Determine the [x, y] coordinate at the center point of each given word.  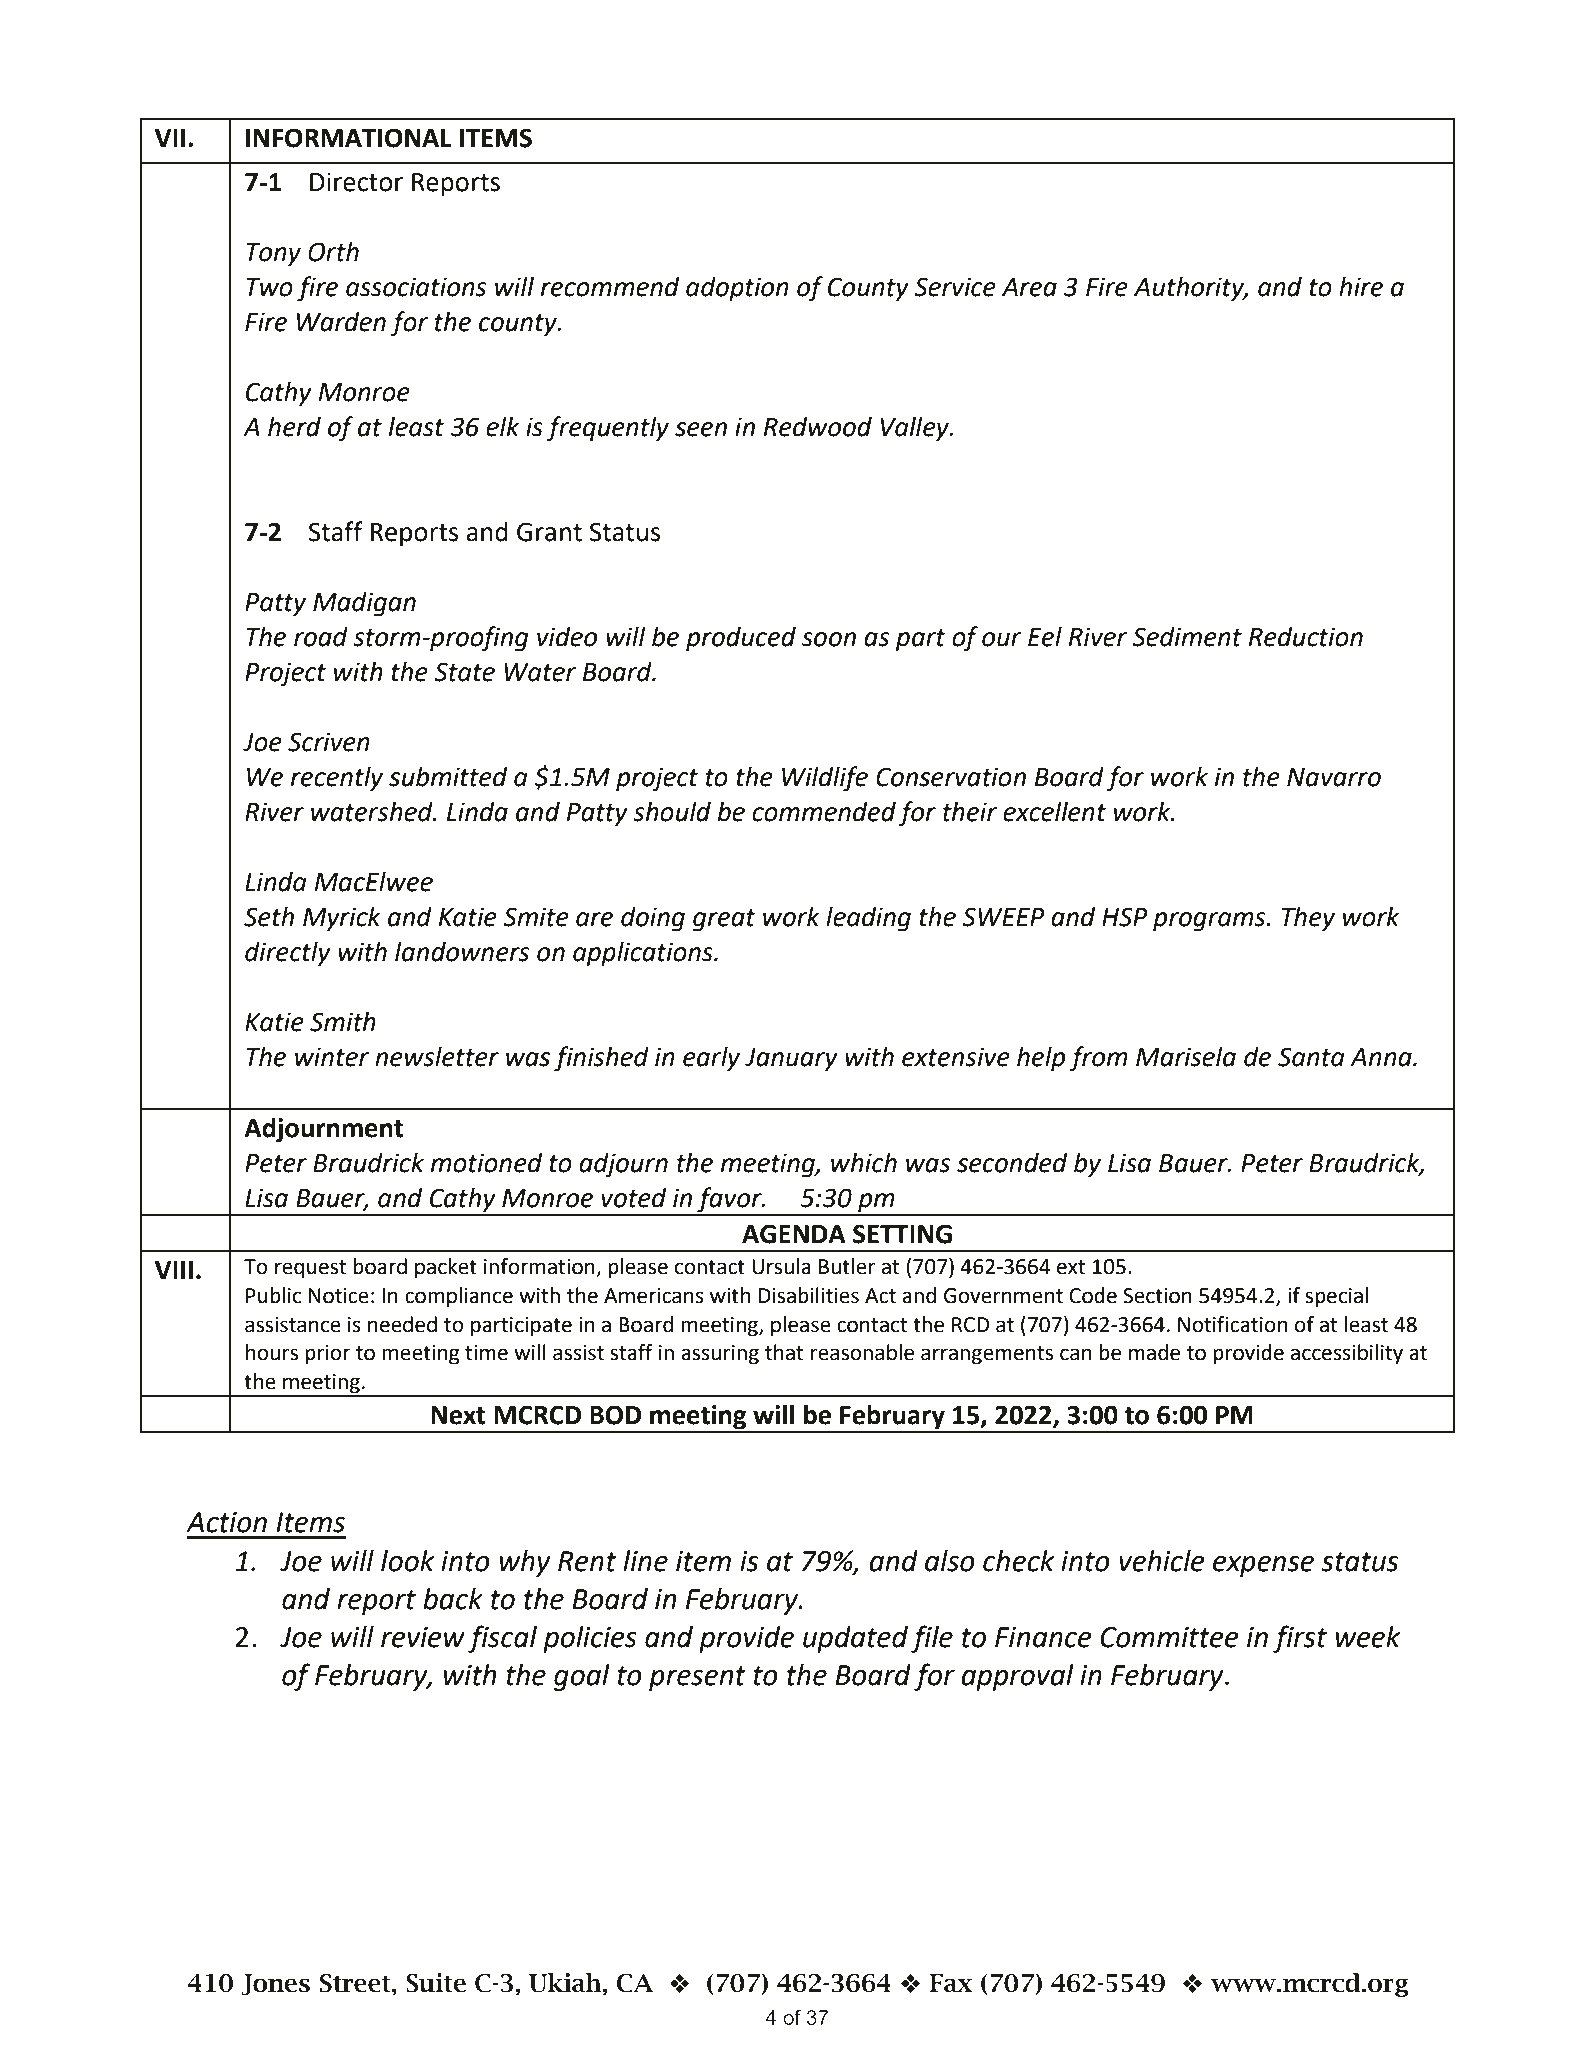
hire [1361, 286]
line [645, 1561]
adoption [737, 289]
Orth [333, 251]
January [791, 1060]
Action [226, 1522]
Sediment [1187, 636]
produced [741, 639]
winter [332, 1057]
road [321, 636]
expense [1263, 1566]
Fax [951, 1983]
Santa [1311, 1057]
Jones [275, 1985]
